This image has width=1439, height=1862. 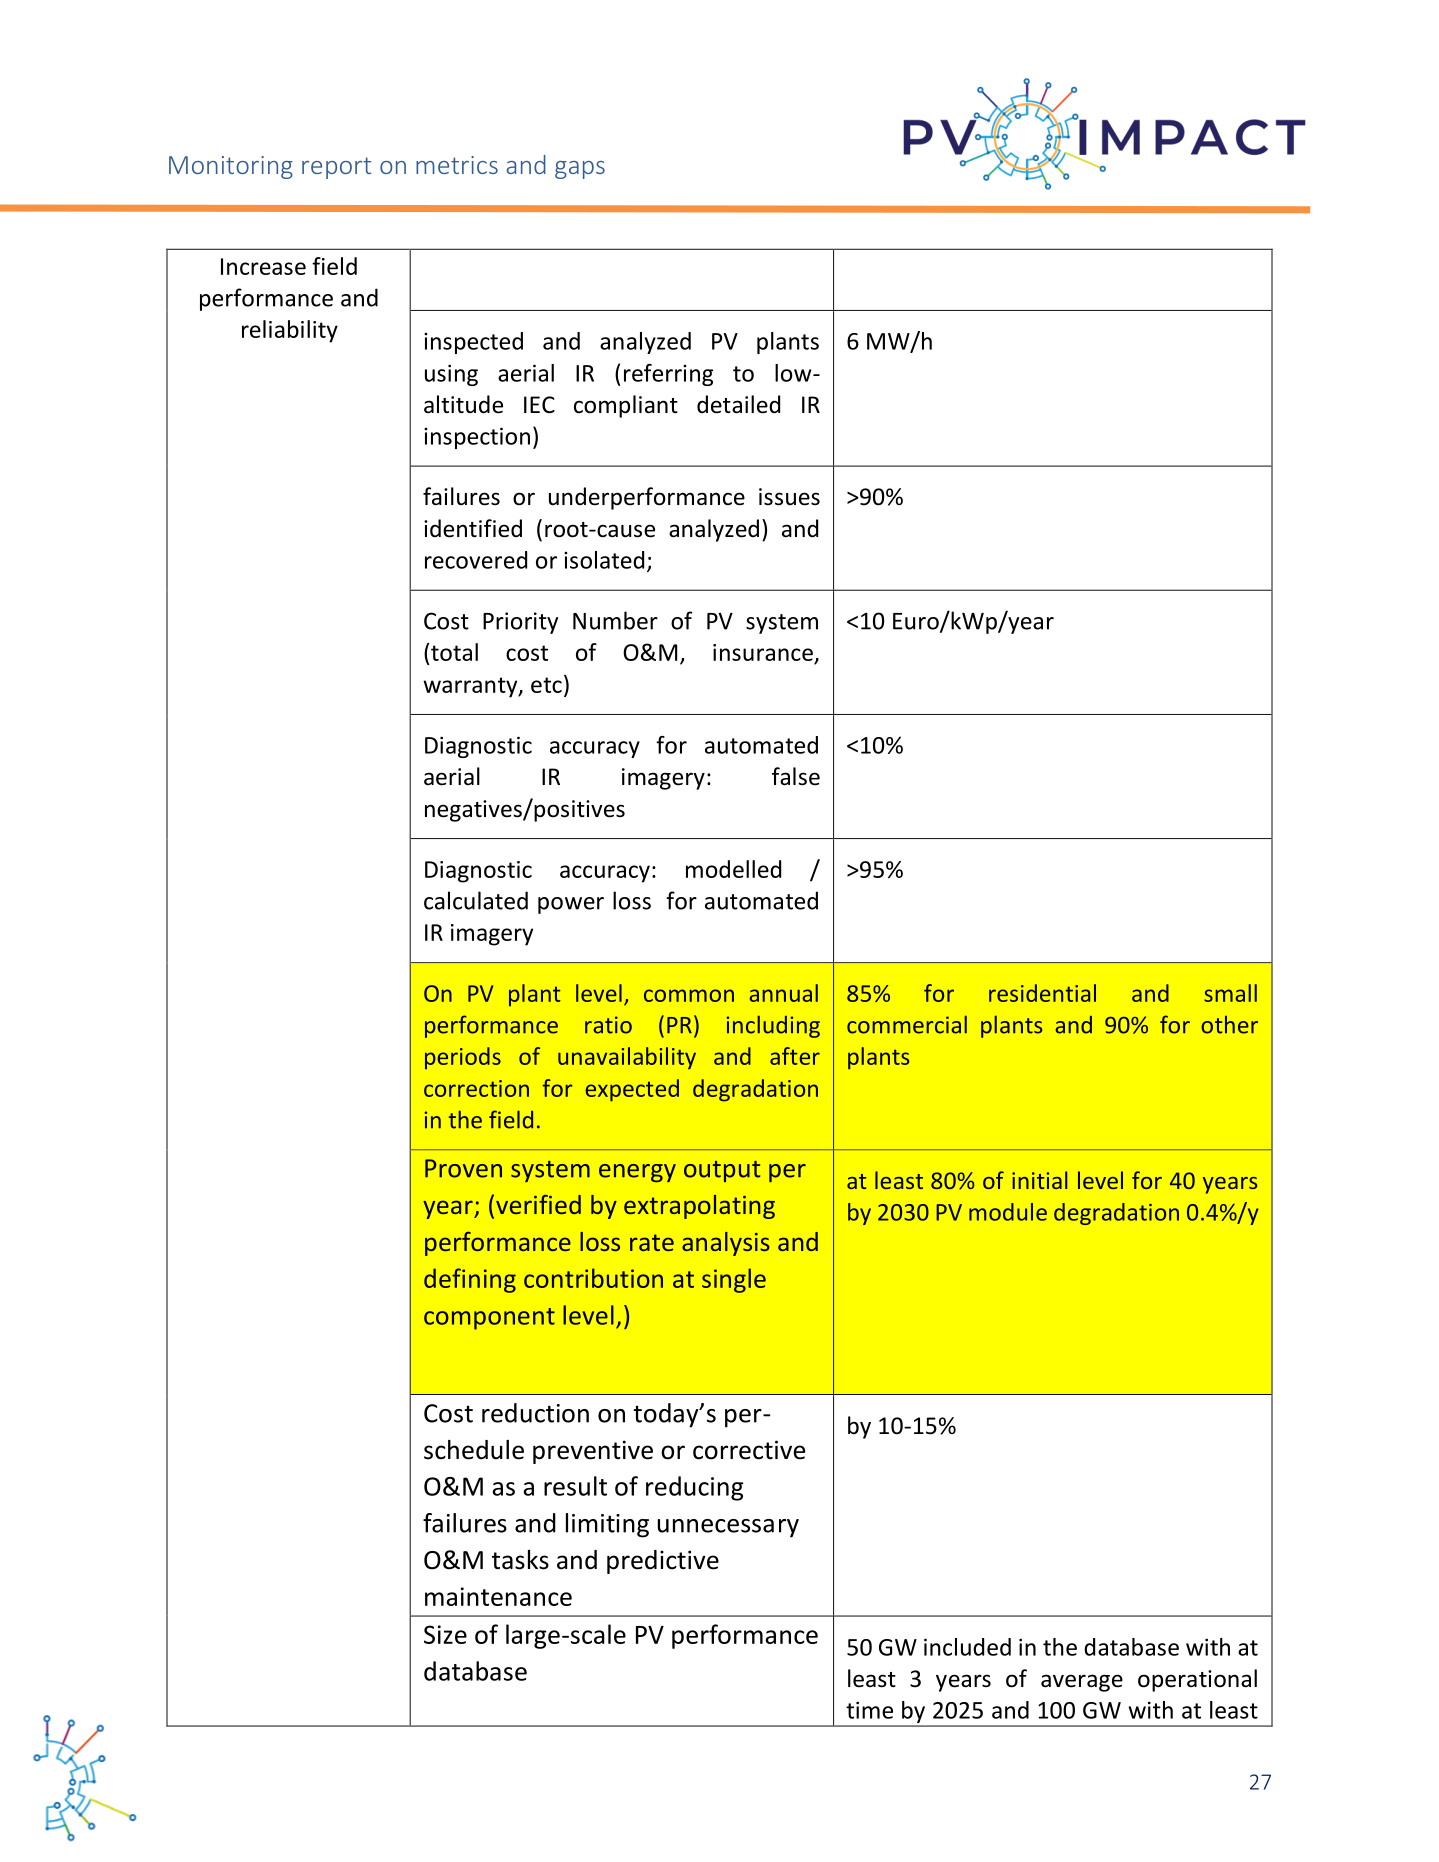 I want to click on component, so click(x=489, y=1319).
